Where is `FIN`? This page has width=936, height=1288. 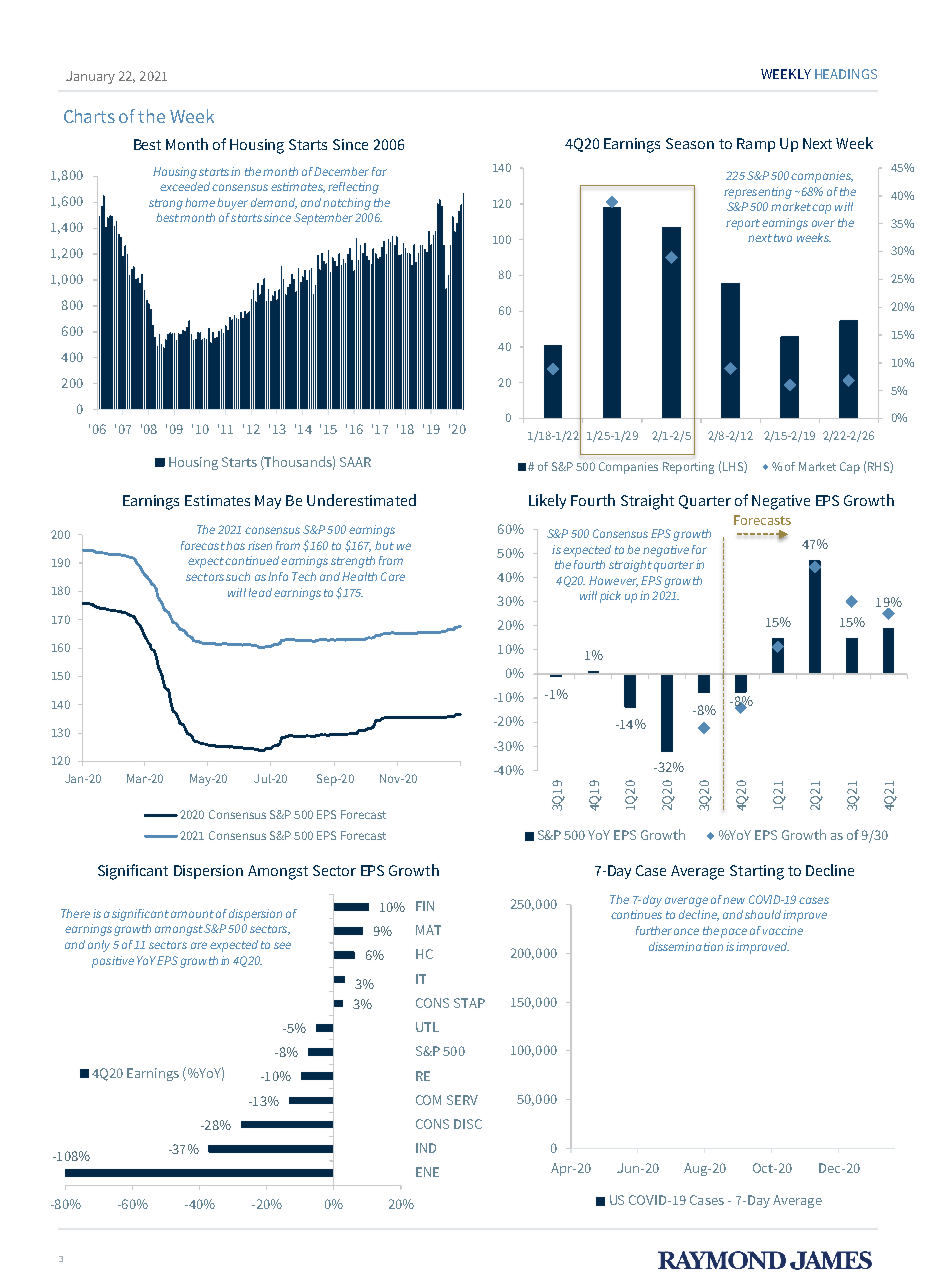
FIN is located at coordinates (425, 906).
